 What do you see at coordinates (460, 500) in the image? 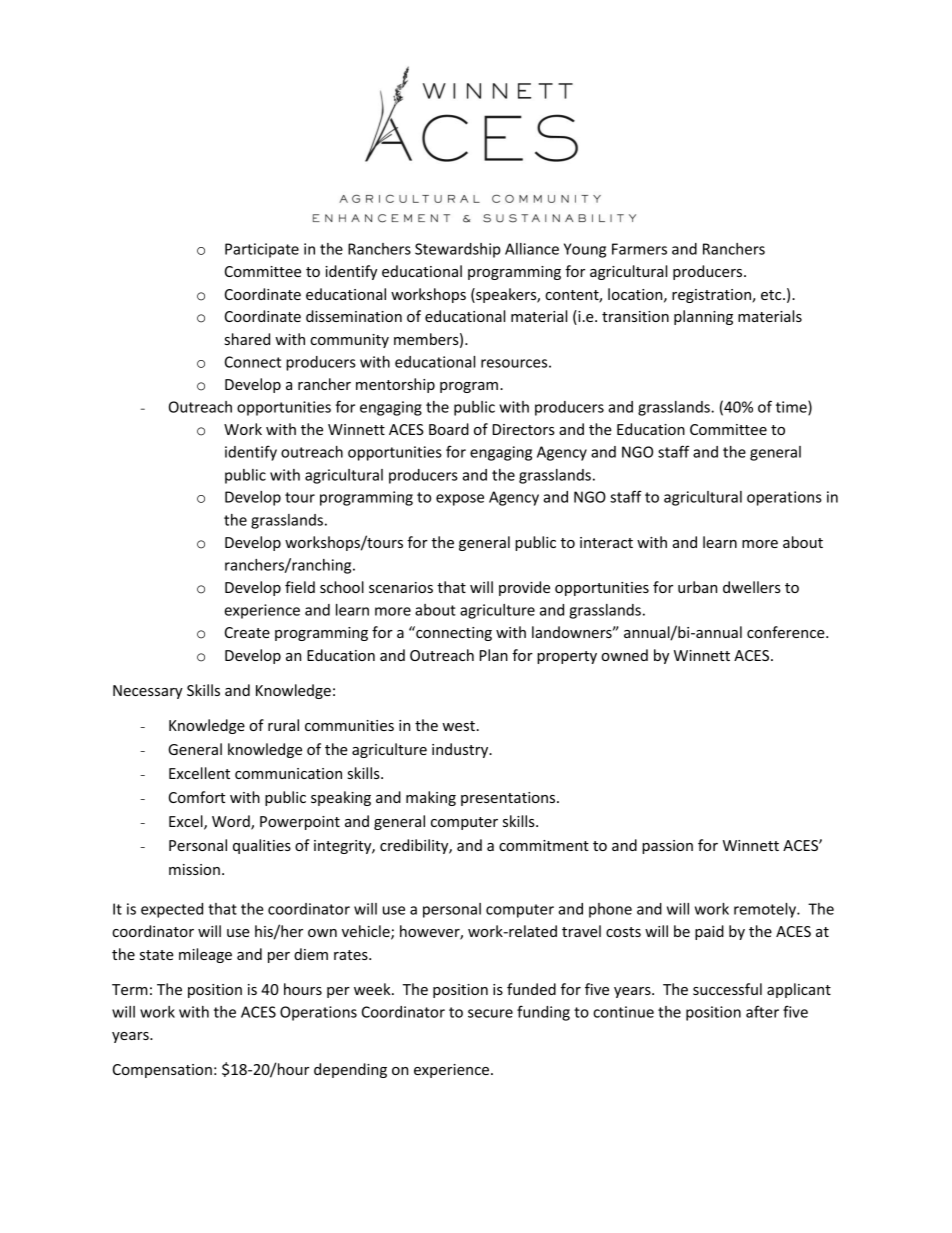
I see `expose` at bounding box center [460, 500].
